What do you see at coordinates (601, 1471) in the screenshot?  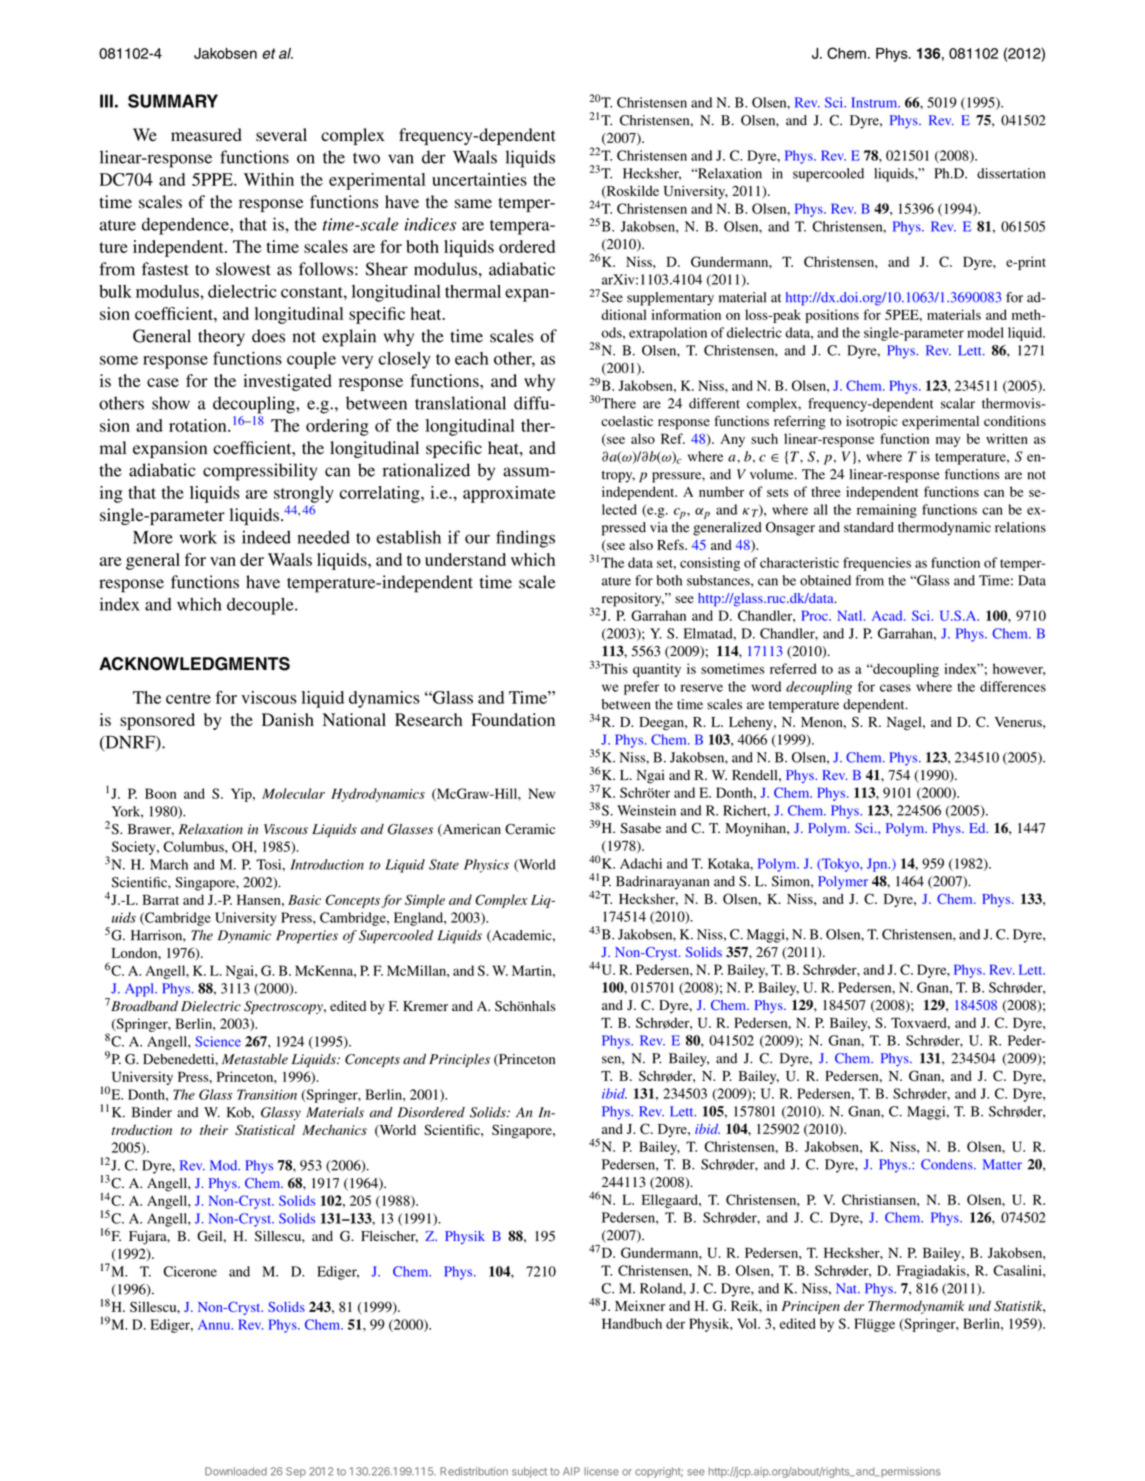 I see `license` at bounding box center [601, 1471].
